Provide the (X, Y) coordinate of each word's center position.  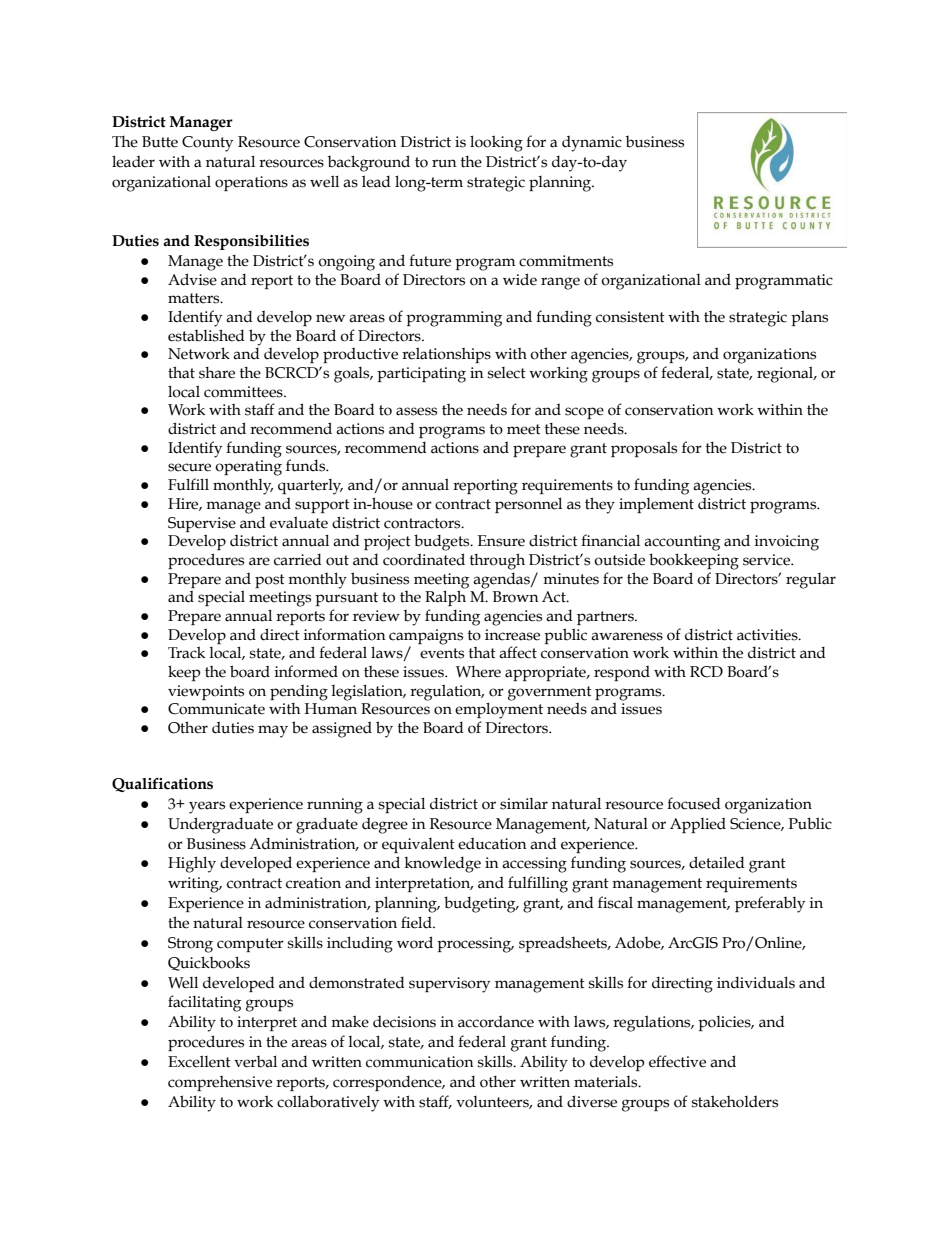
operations (251, 183)
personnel (528, 505)
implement (656, 505)
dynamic (592, 143)
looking (496, 143)
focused (694, 803)
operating (248, 468)
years (207, 807)
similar (524, 804)
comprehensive (220, 1083)
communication (420, 1062)
